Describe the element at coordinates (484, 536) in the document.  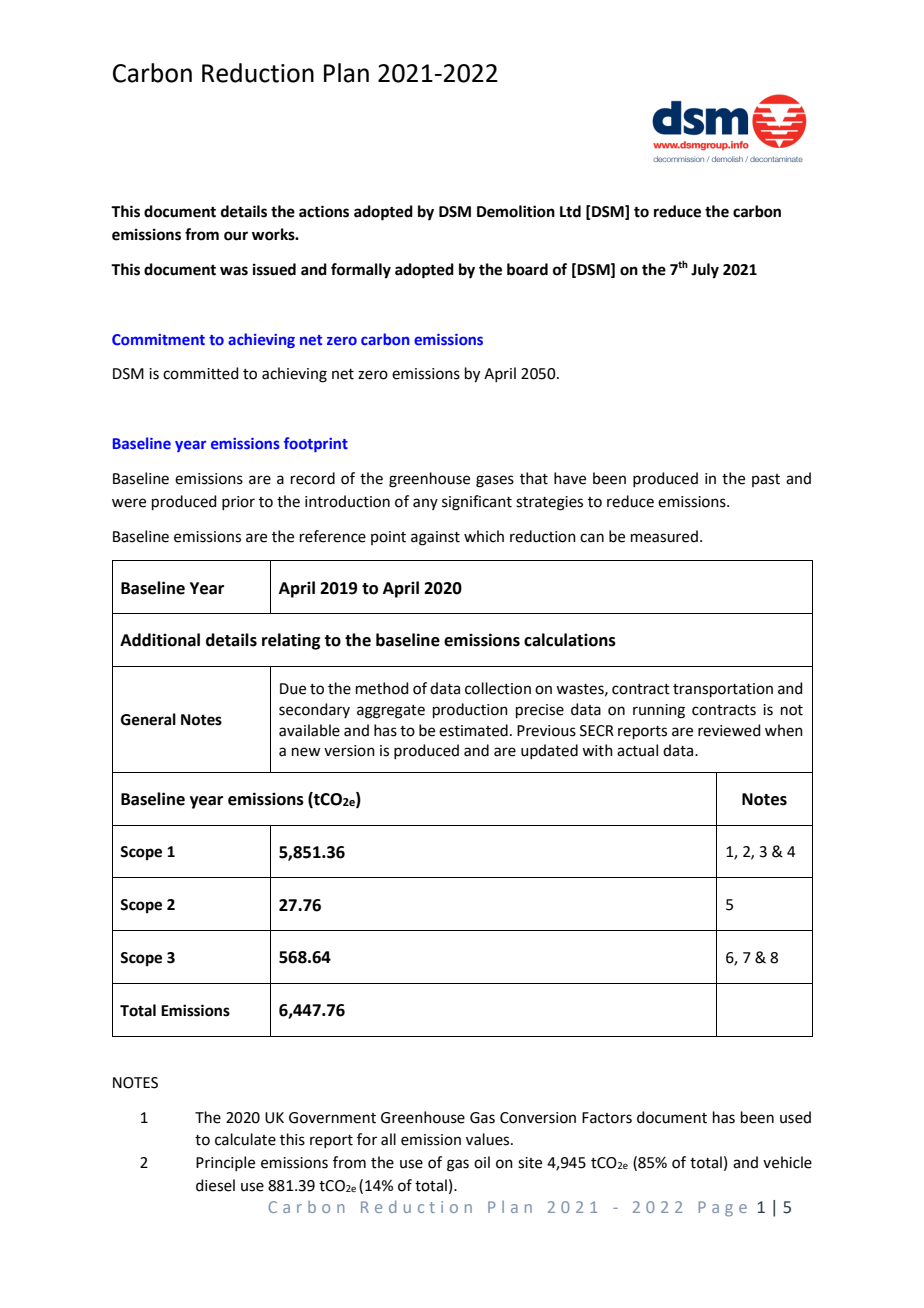
I see `which` at that location.
